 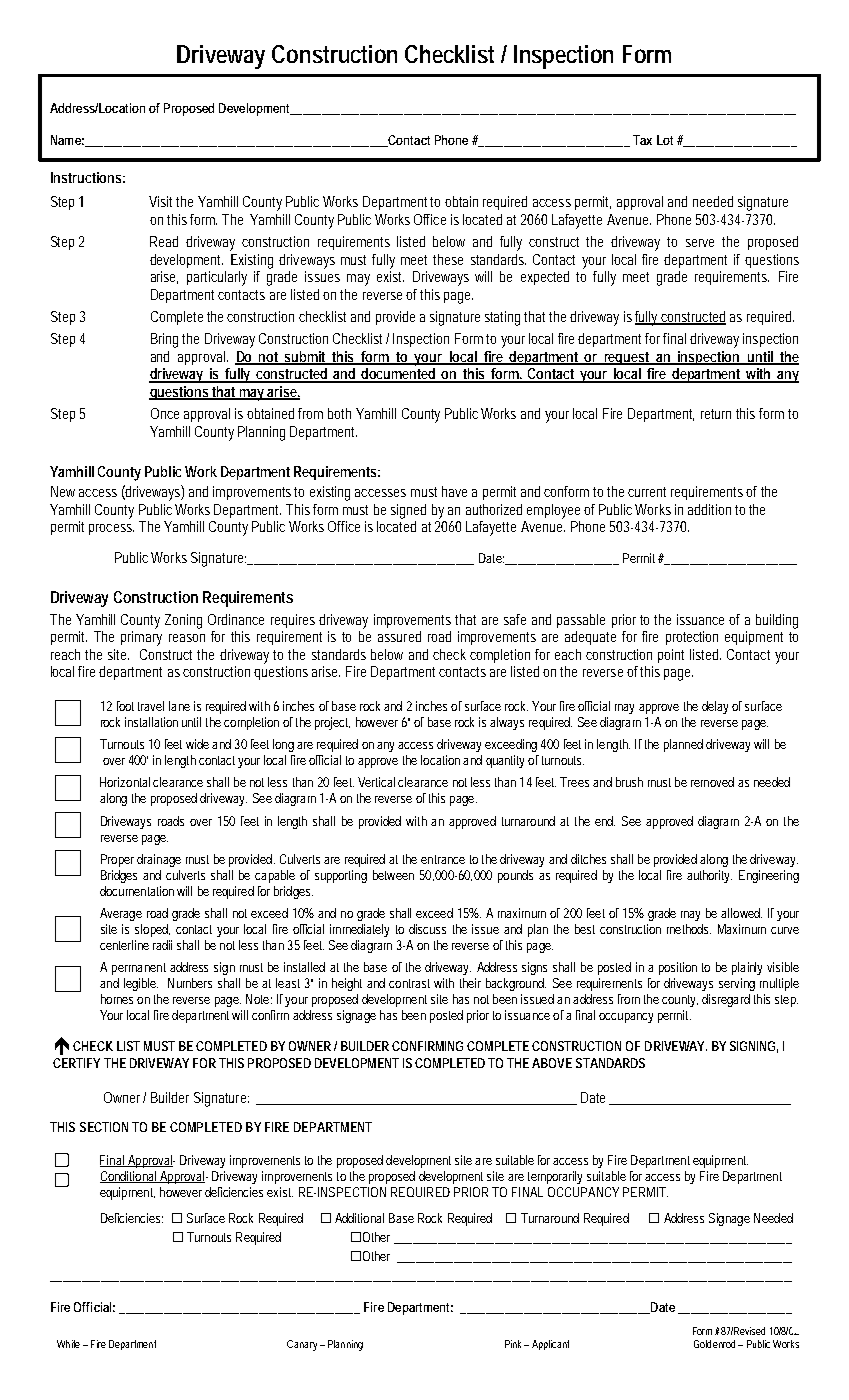 I want to click on Visit, so click(x=160, y=201).
